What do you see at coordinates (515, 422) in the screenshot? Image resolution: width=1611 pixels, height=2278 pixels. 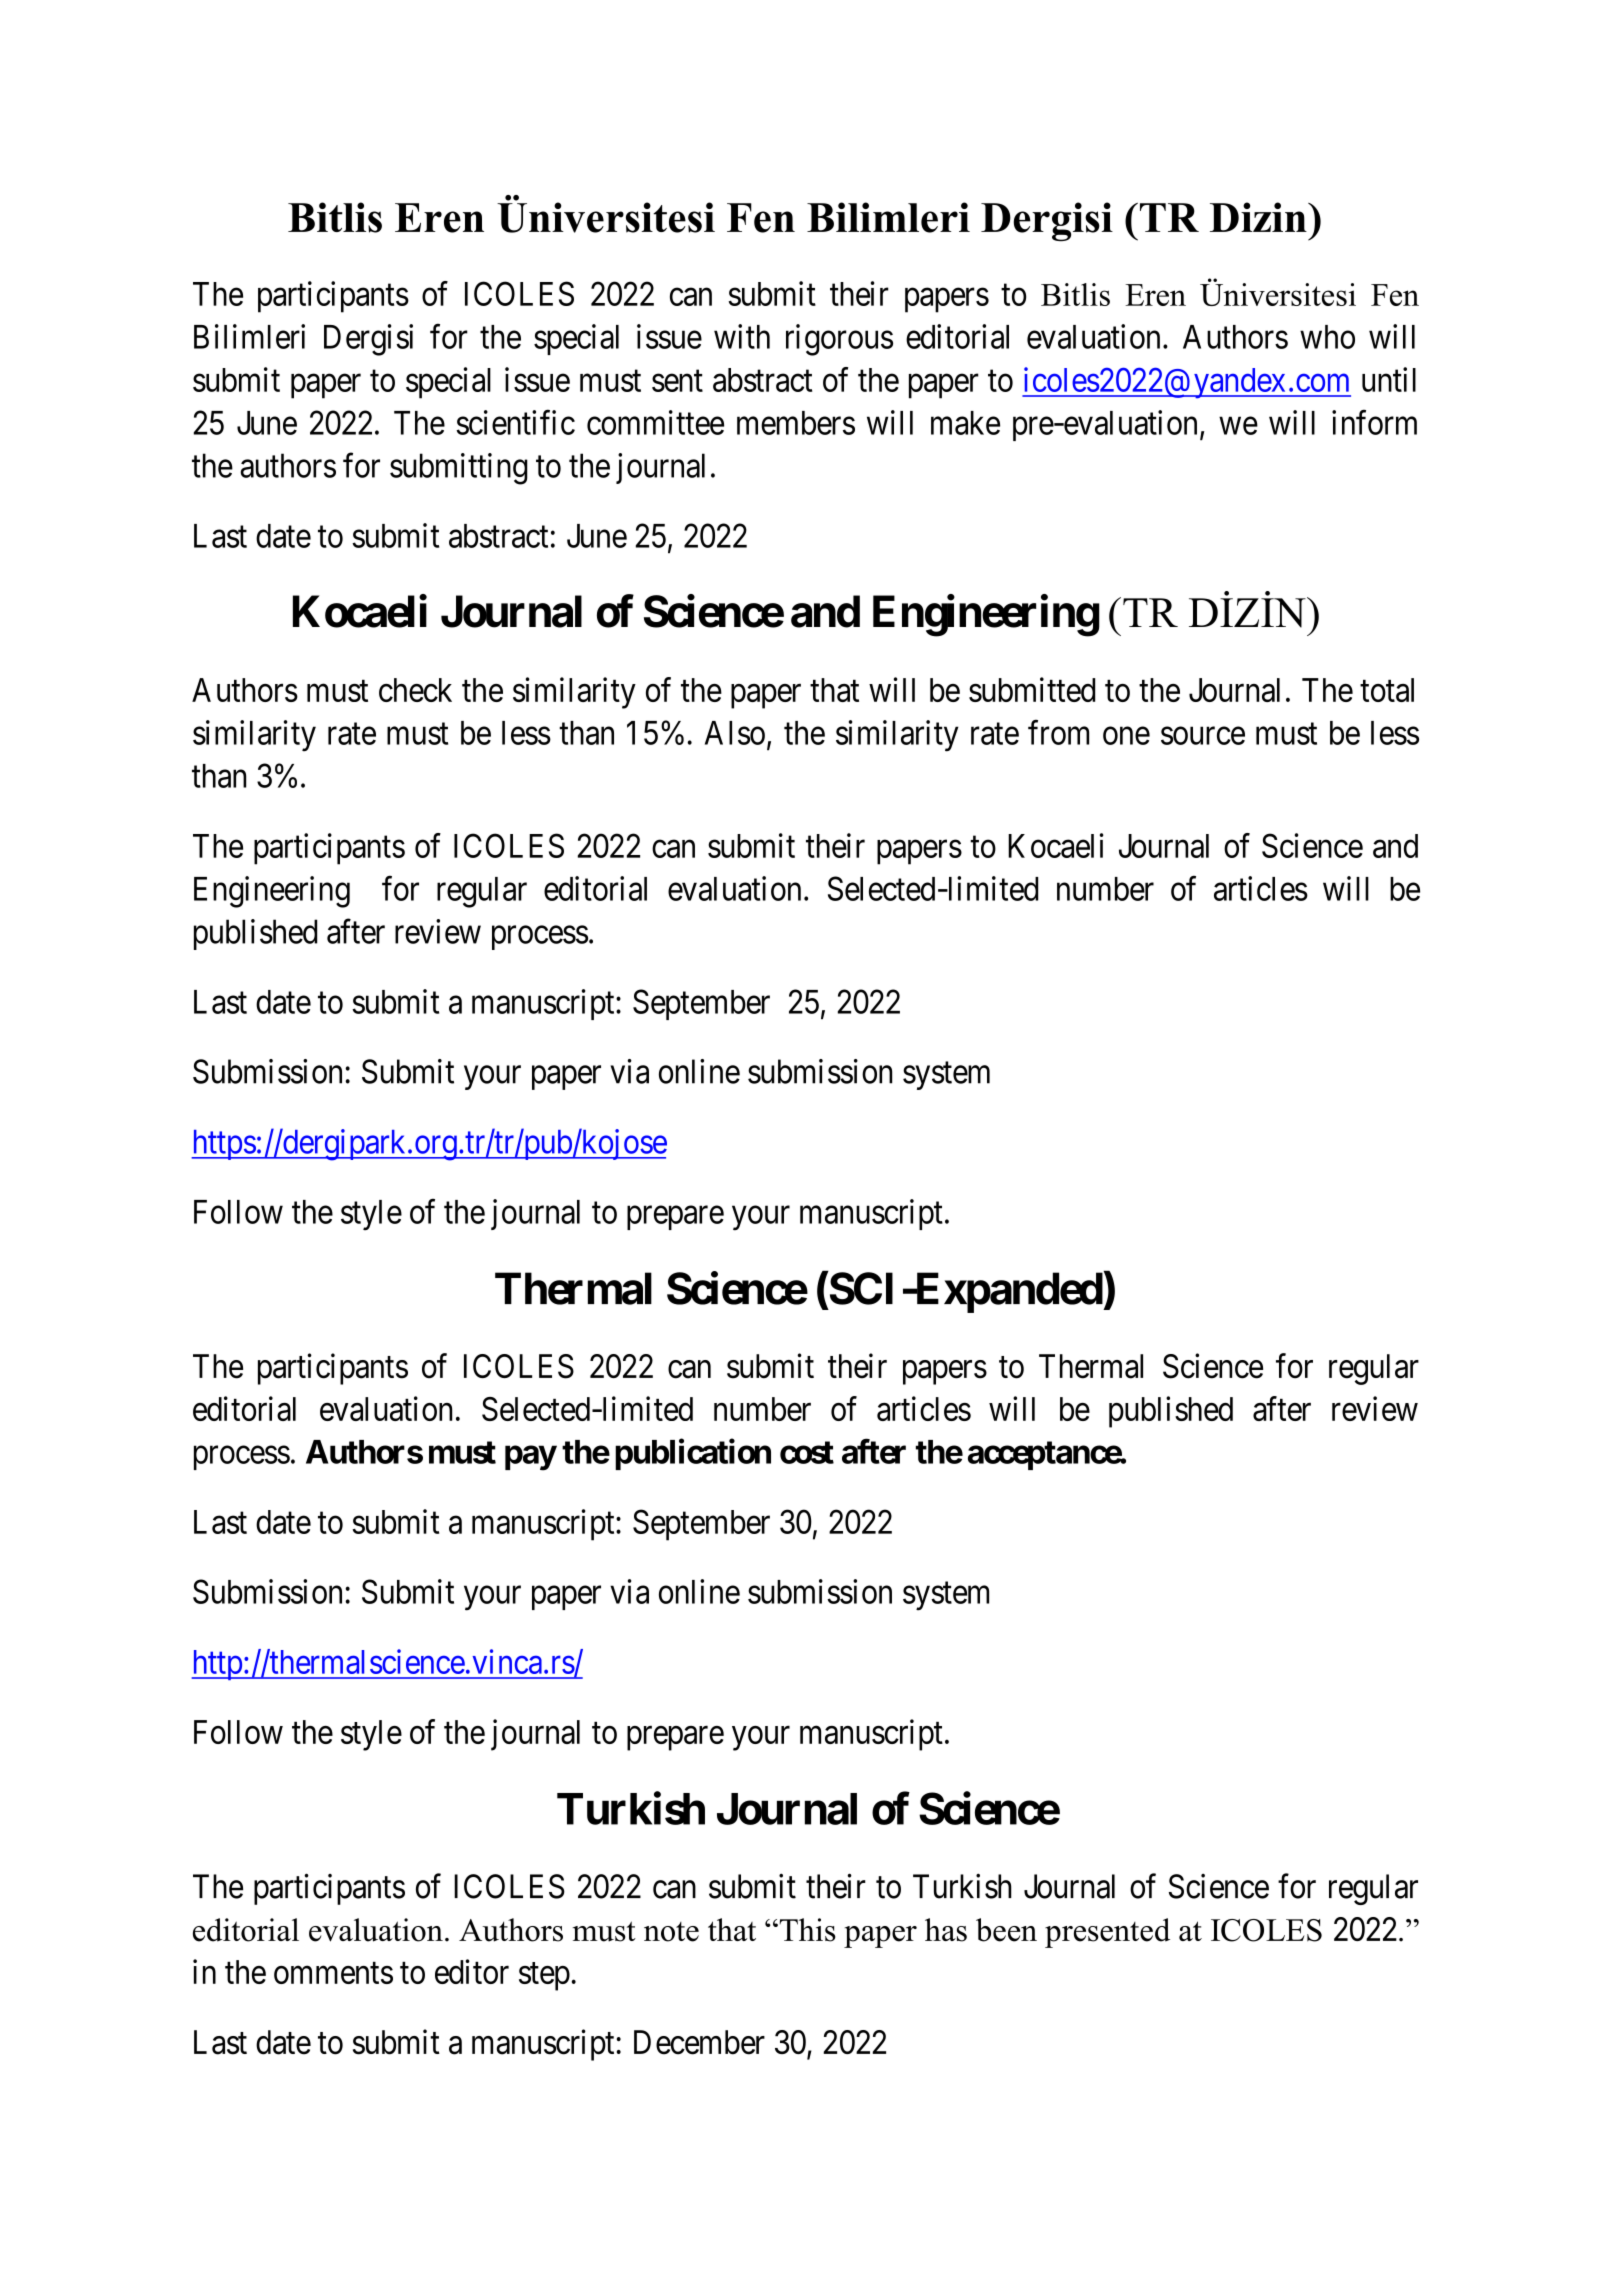 I see `scientific` at bounding box center [515, 422].
